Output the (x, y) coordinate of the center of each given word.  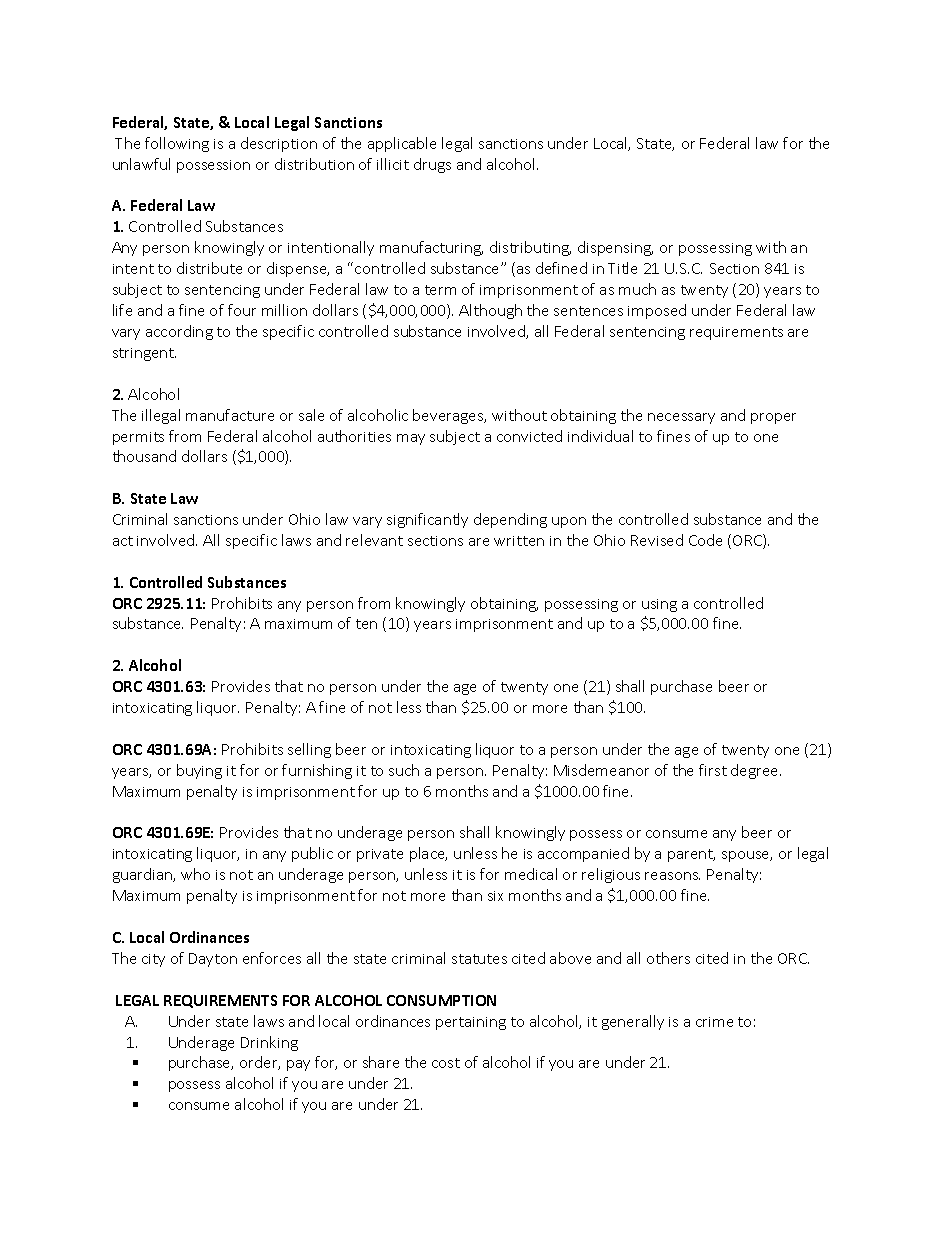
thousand (144, 456)
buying (199, 771)
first (713, 770)
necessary (681, 418)
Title (622, 268)
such (404, 770)
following (177, 144)
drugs (432, 165)
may (411, 439)
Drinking (269, 1043)
